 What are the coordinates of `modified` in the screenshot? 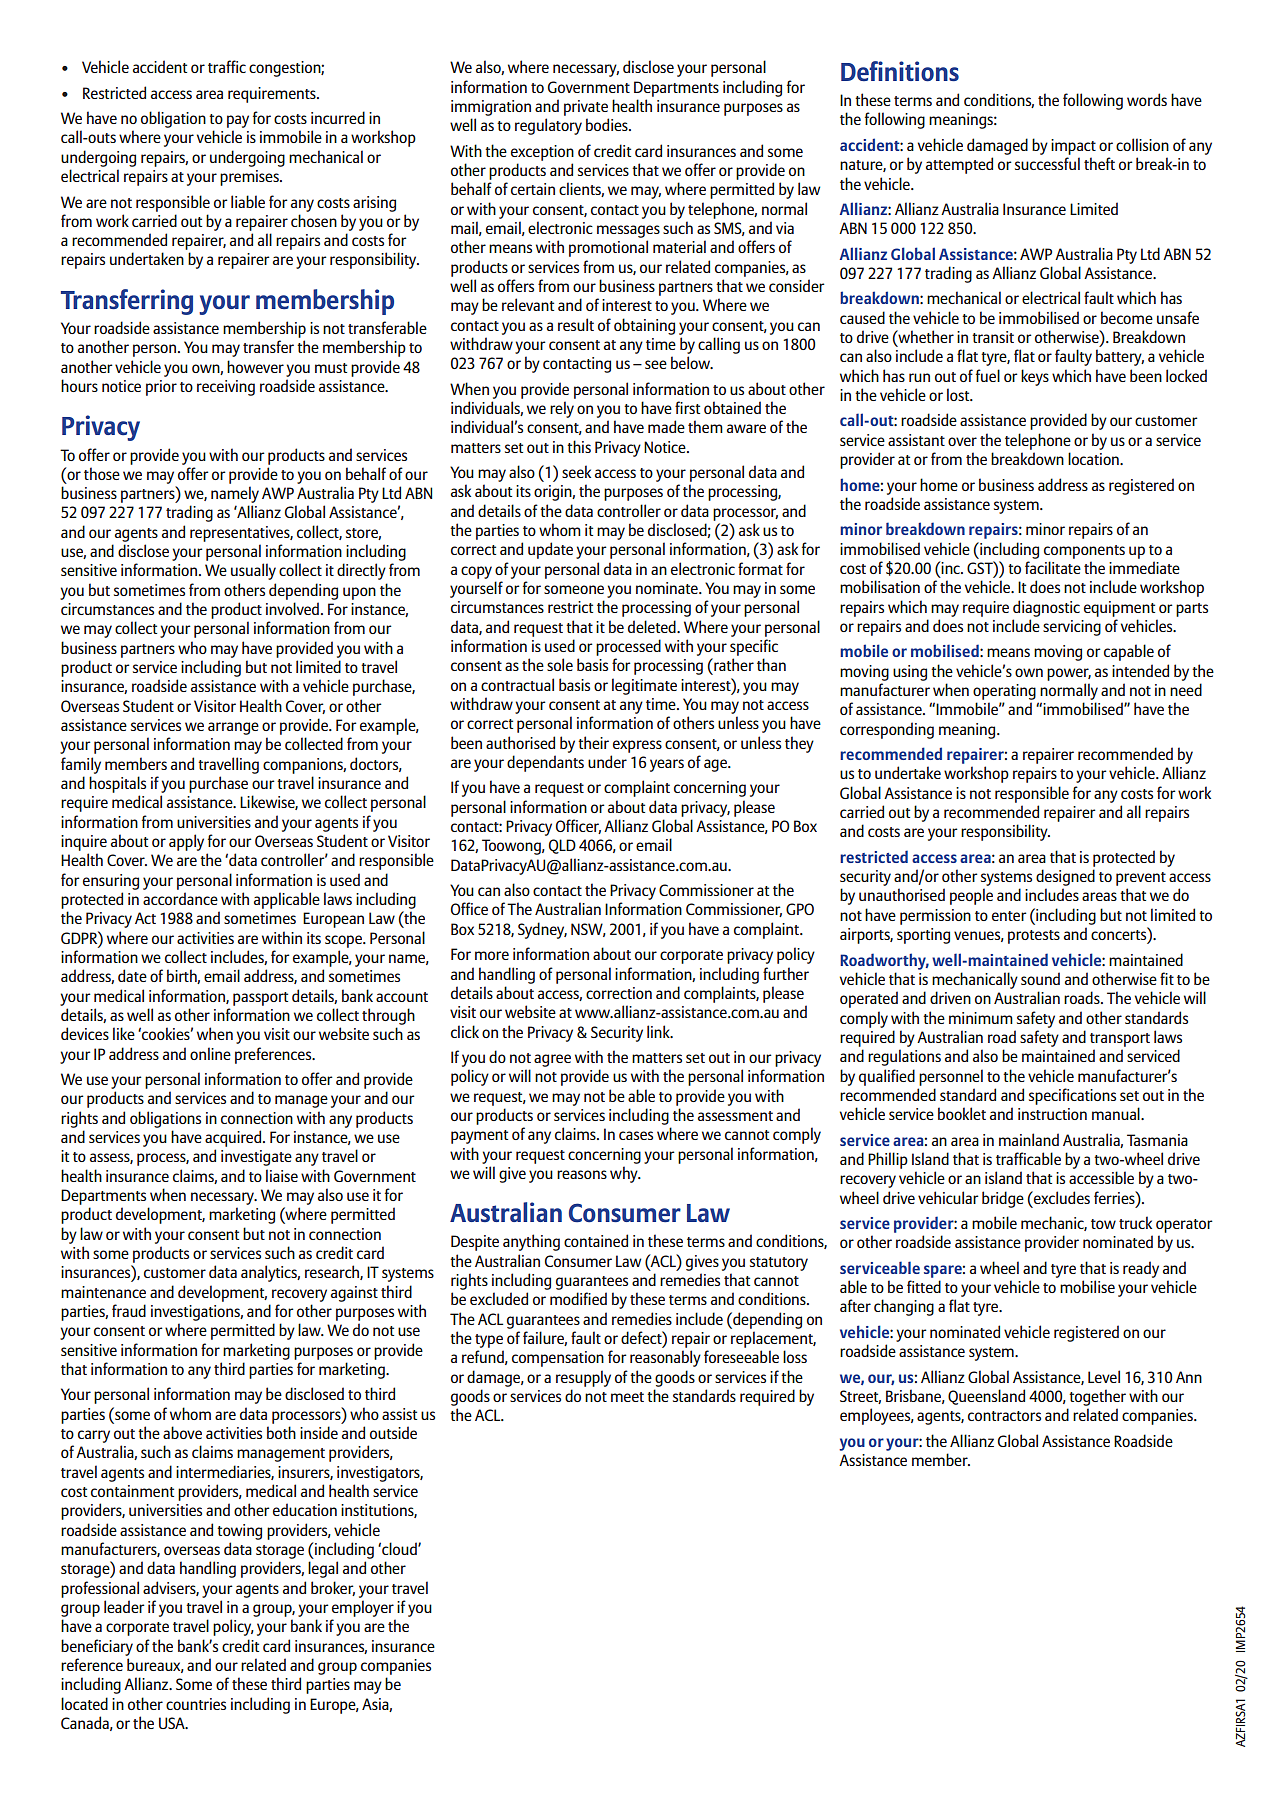 It's located at (578, 1298).
